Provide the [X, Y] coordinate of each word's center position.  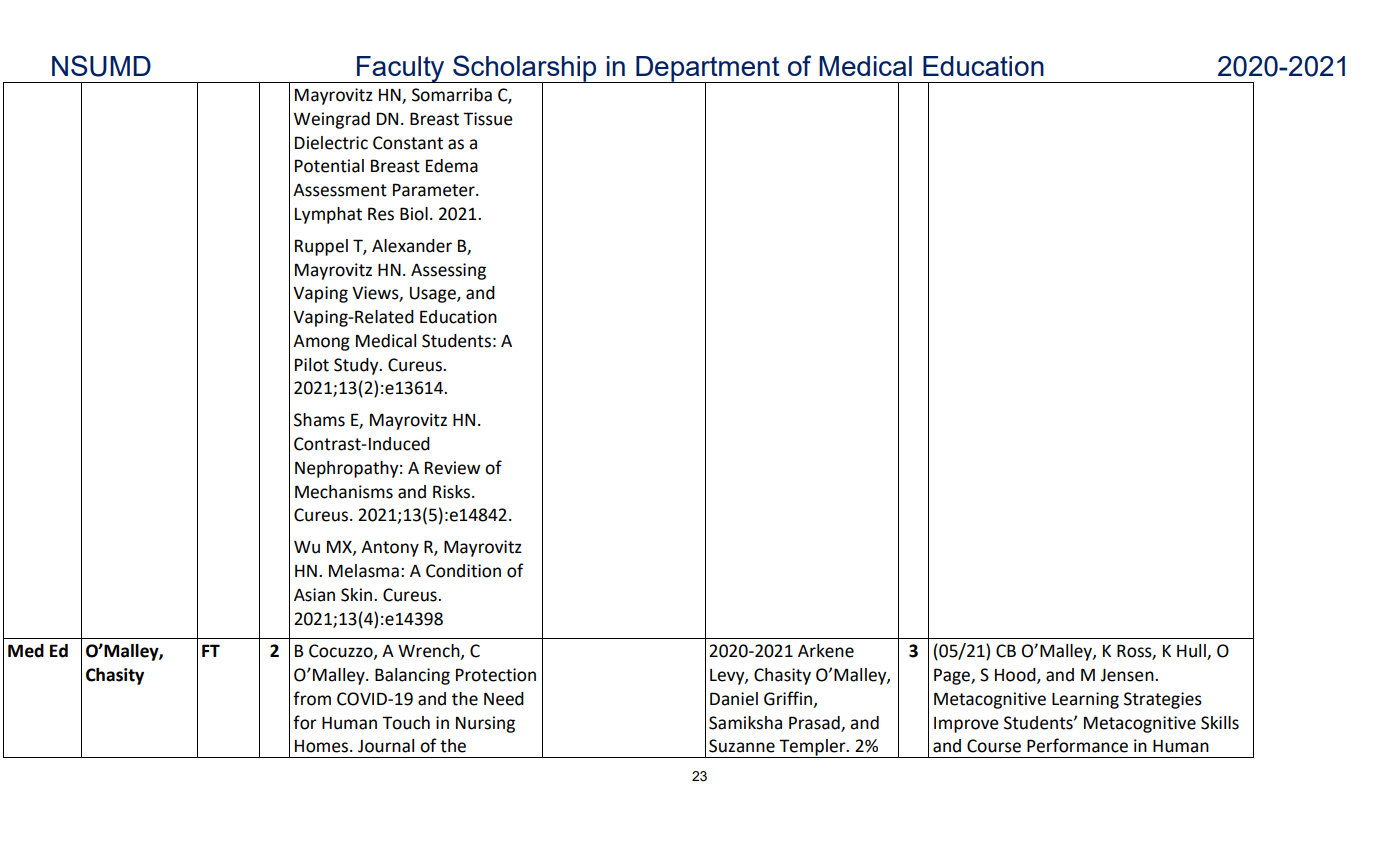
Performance [1077, 745]
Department [708, 70]
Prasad [815, 723]
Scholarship [525, 69]
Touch [406, 723]
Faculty [401, 69]
